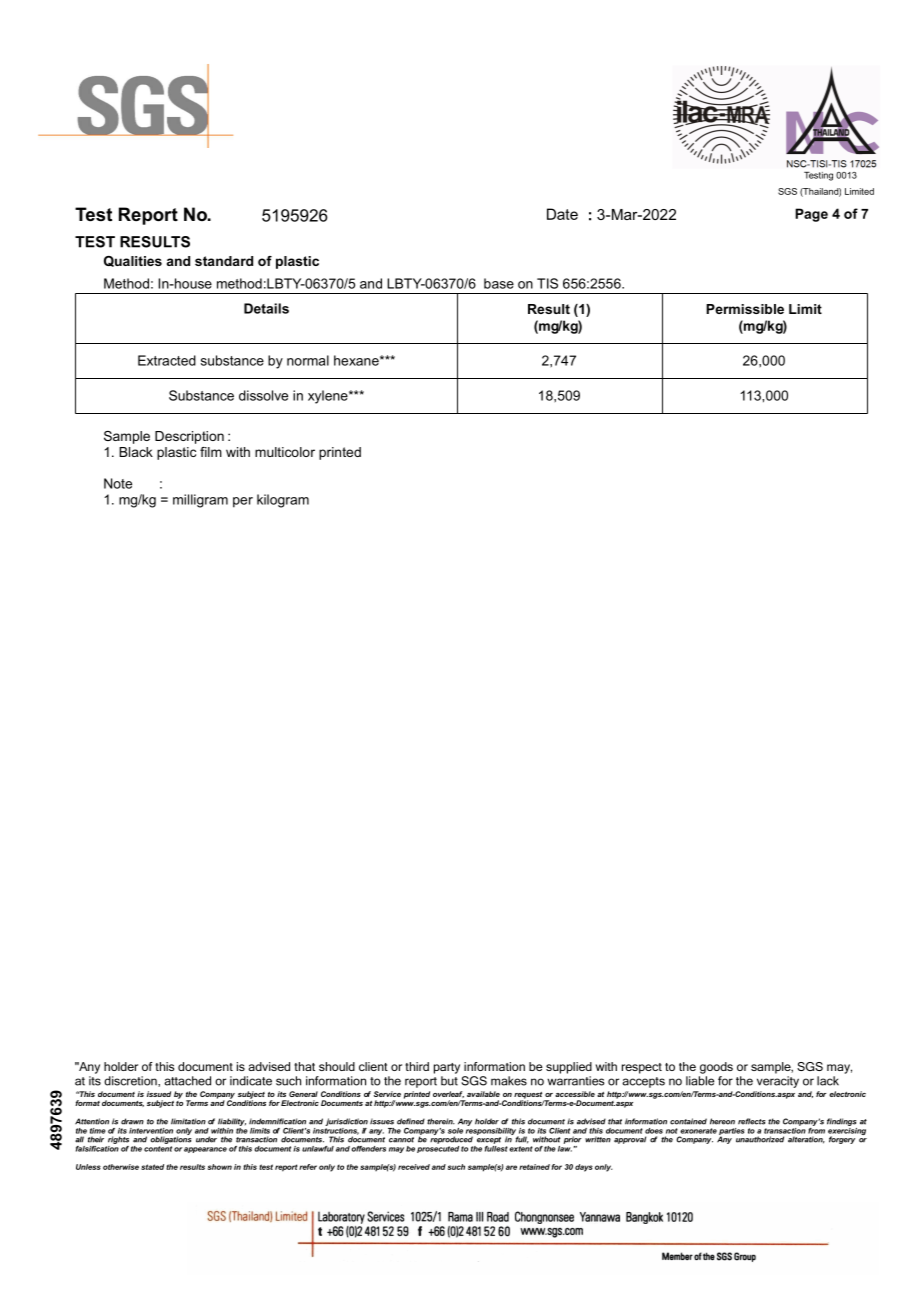  I want to click on Page, so click(811, 215).
